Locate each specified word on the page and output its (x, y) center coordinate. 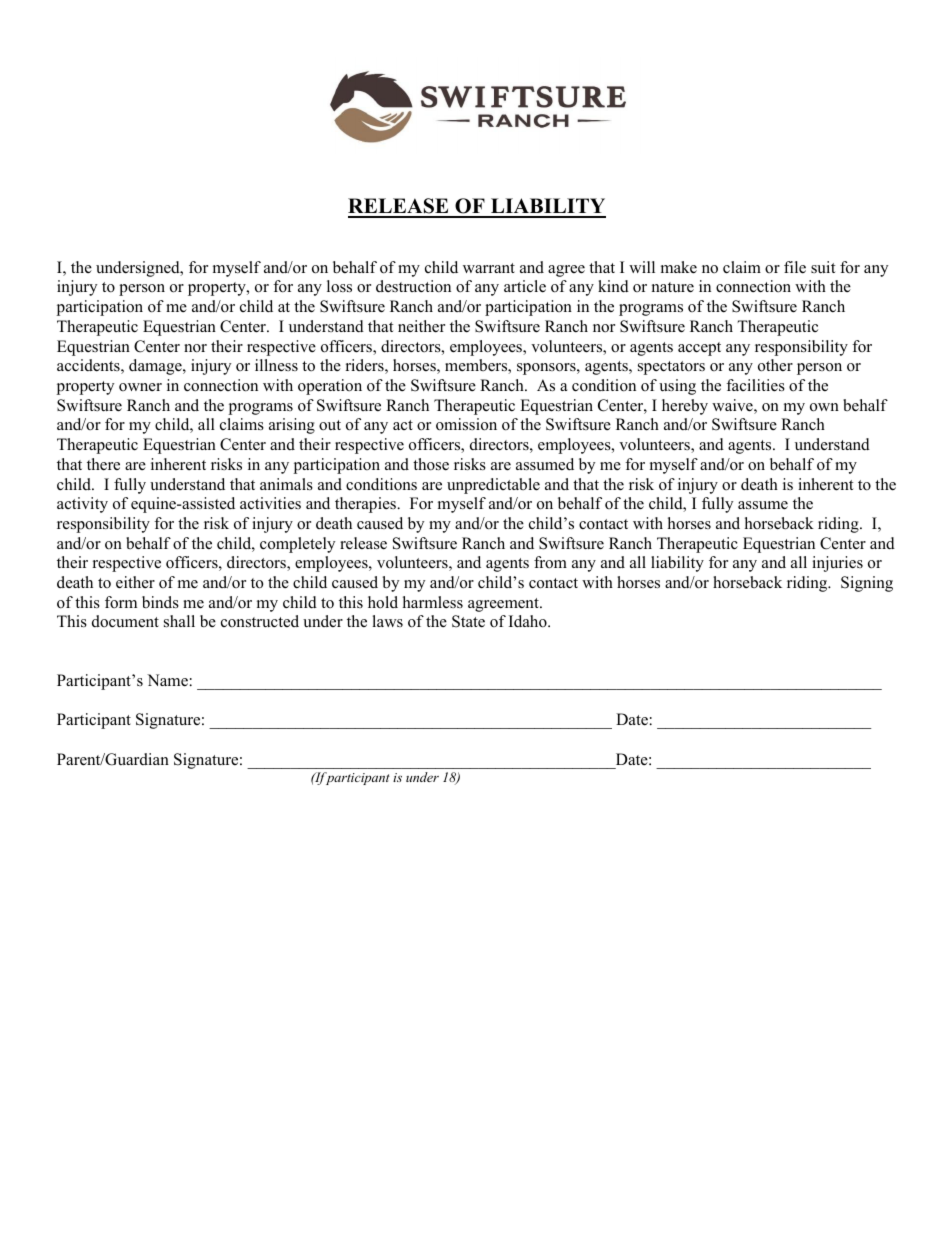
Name (167, 680)
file (795, 267)
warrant (489, 268)
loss (339, 286)
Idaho (529, 621)
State (468, 621)
